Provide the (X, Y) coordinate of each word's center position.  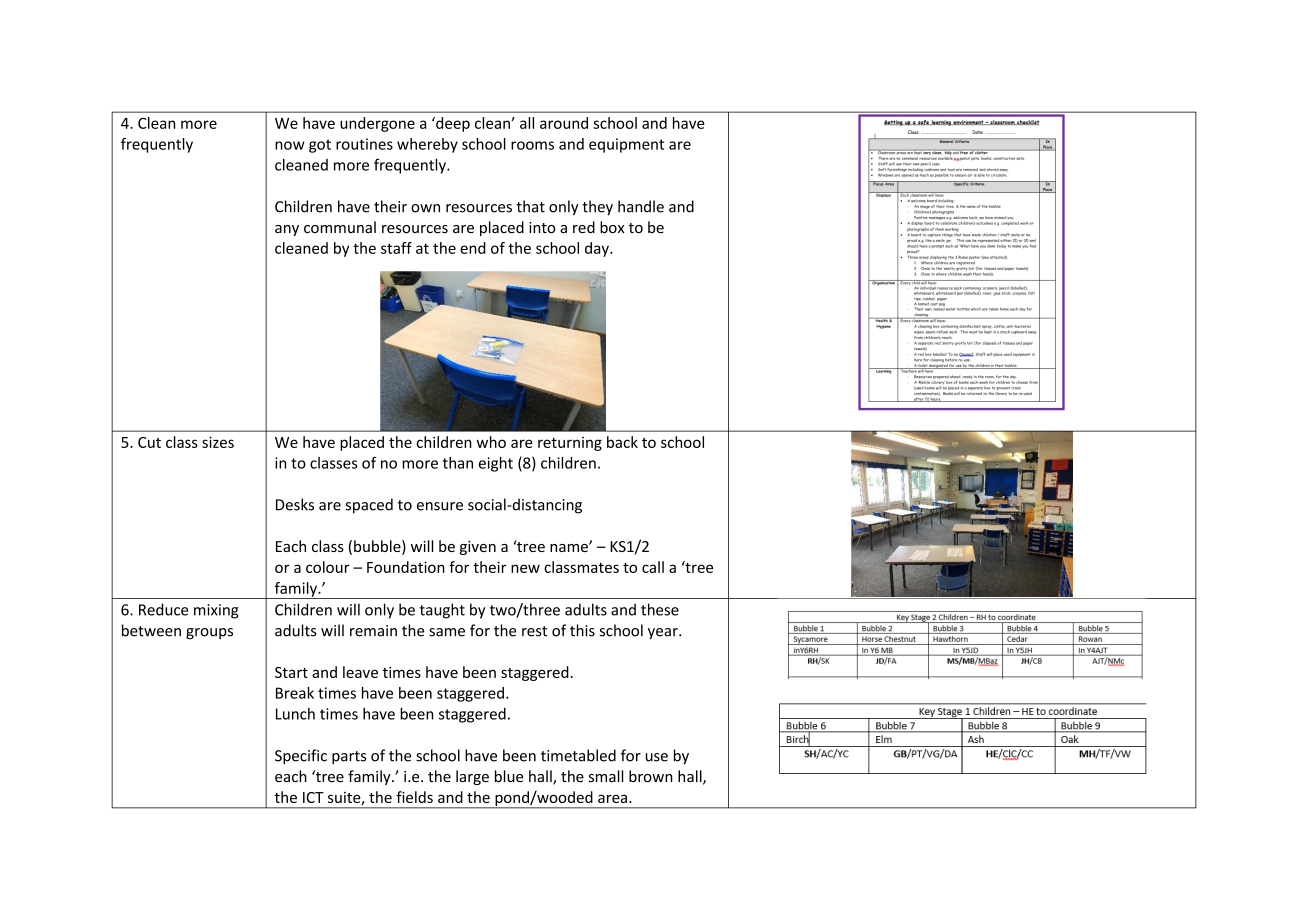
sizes (218, 442)
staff (396, 248)
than (458, 463)
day (598, 249)
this (582, 630)
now (289, 145)
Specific (301, 757)
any (287, 230)
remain (373, 631)
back (622, 442)
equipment (626, 145)
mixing (216, 611)
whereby (427, 145)
